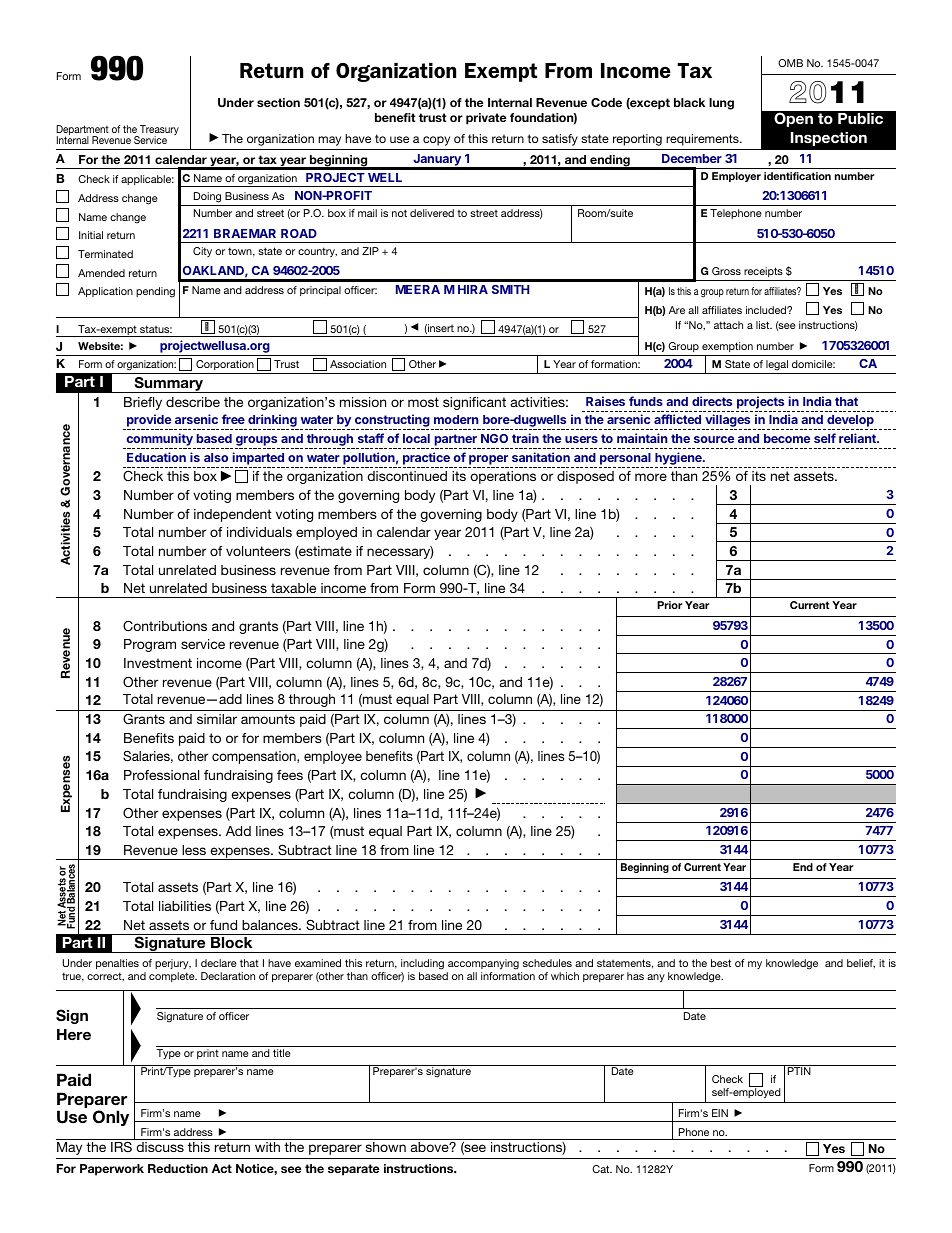 This image has height=1233, width=952. Describe the element at coordinates (161, 775) in the image. I see `Professional` at that location.
